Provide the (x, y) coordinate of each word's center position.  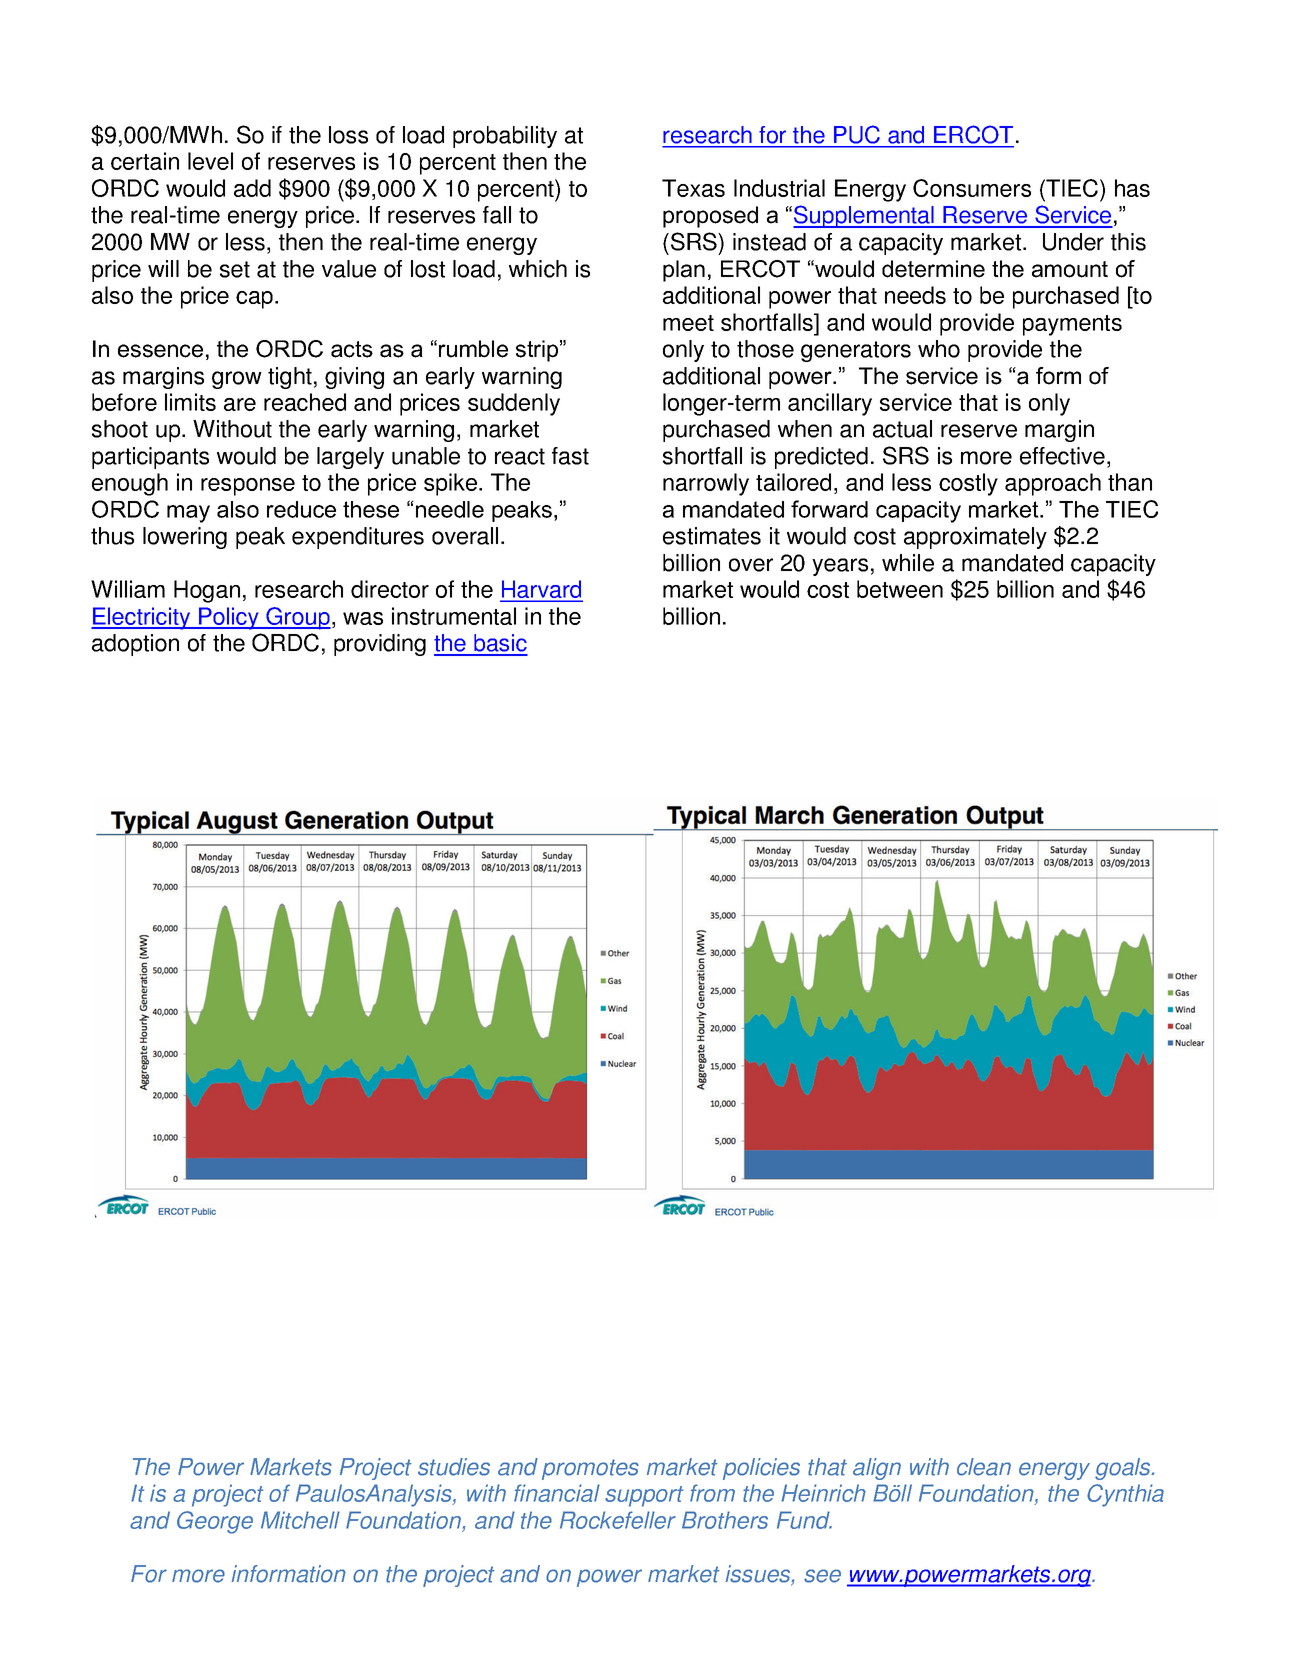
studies (454, 1467)
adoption (135, 645)
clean (984, 1467)
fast (570, 456)
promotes (590, 1469)
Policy (229, 618)
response (248, 487)
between (900, 589)
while (908, 563)
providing (380, 645)
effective (1062, 456)
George (215, 1522)
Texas (693, 188)
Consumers (972, 188)
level (210, 161)
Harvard (541, 590)
